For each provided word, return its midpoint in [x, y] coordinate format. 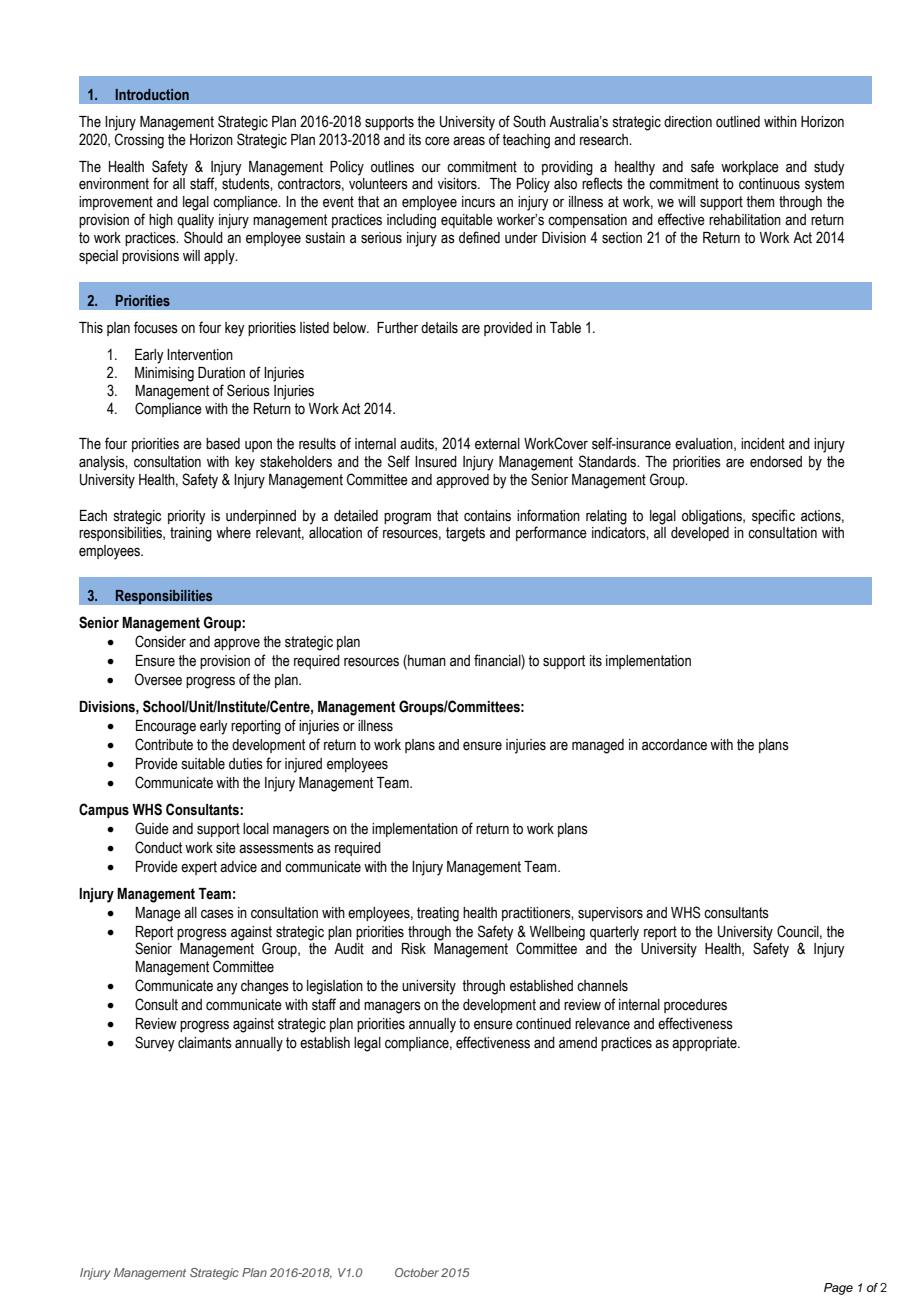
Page [838, 1289]
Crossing [139, 141]
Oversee [158, 679]
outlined [738, 122]
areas [469, 141]
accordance [674, 745]
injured [303, 765]
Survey [155, 1044]
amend [578, 1043]
